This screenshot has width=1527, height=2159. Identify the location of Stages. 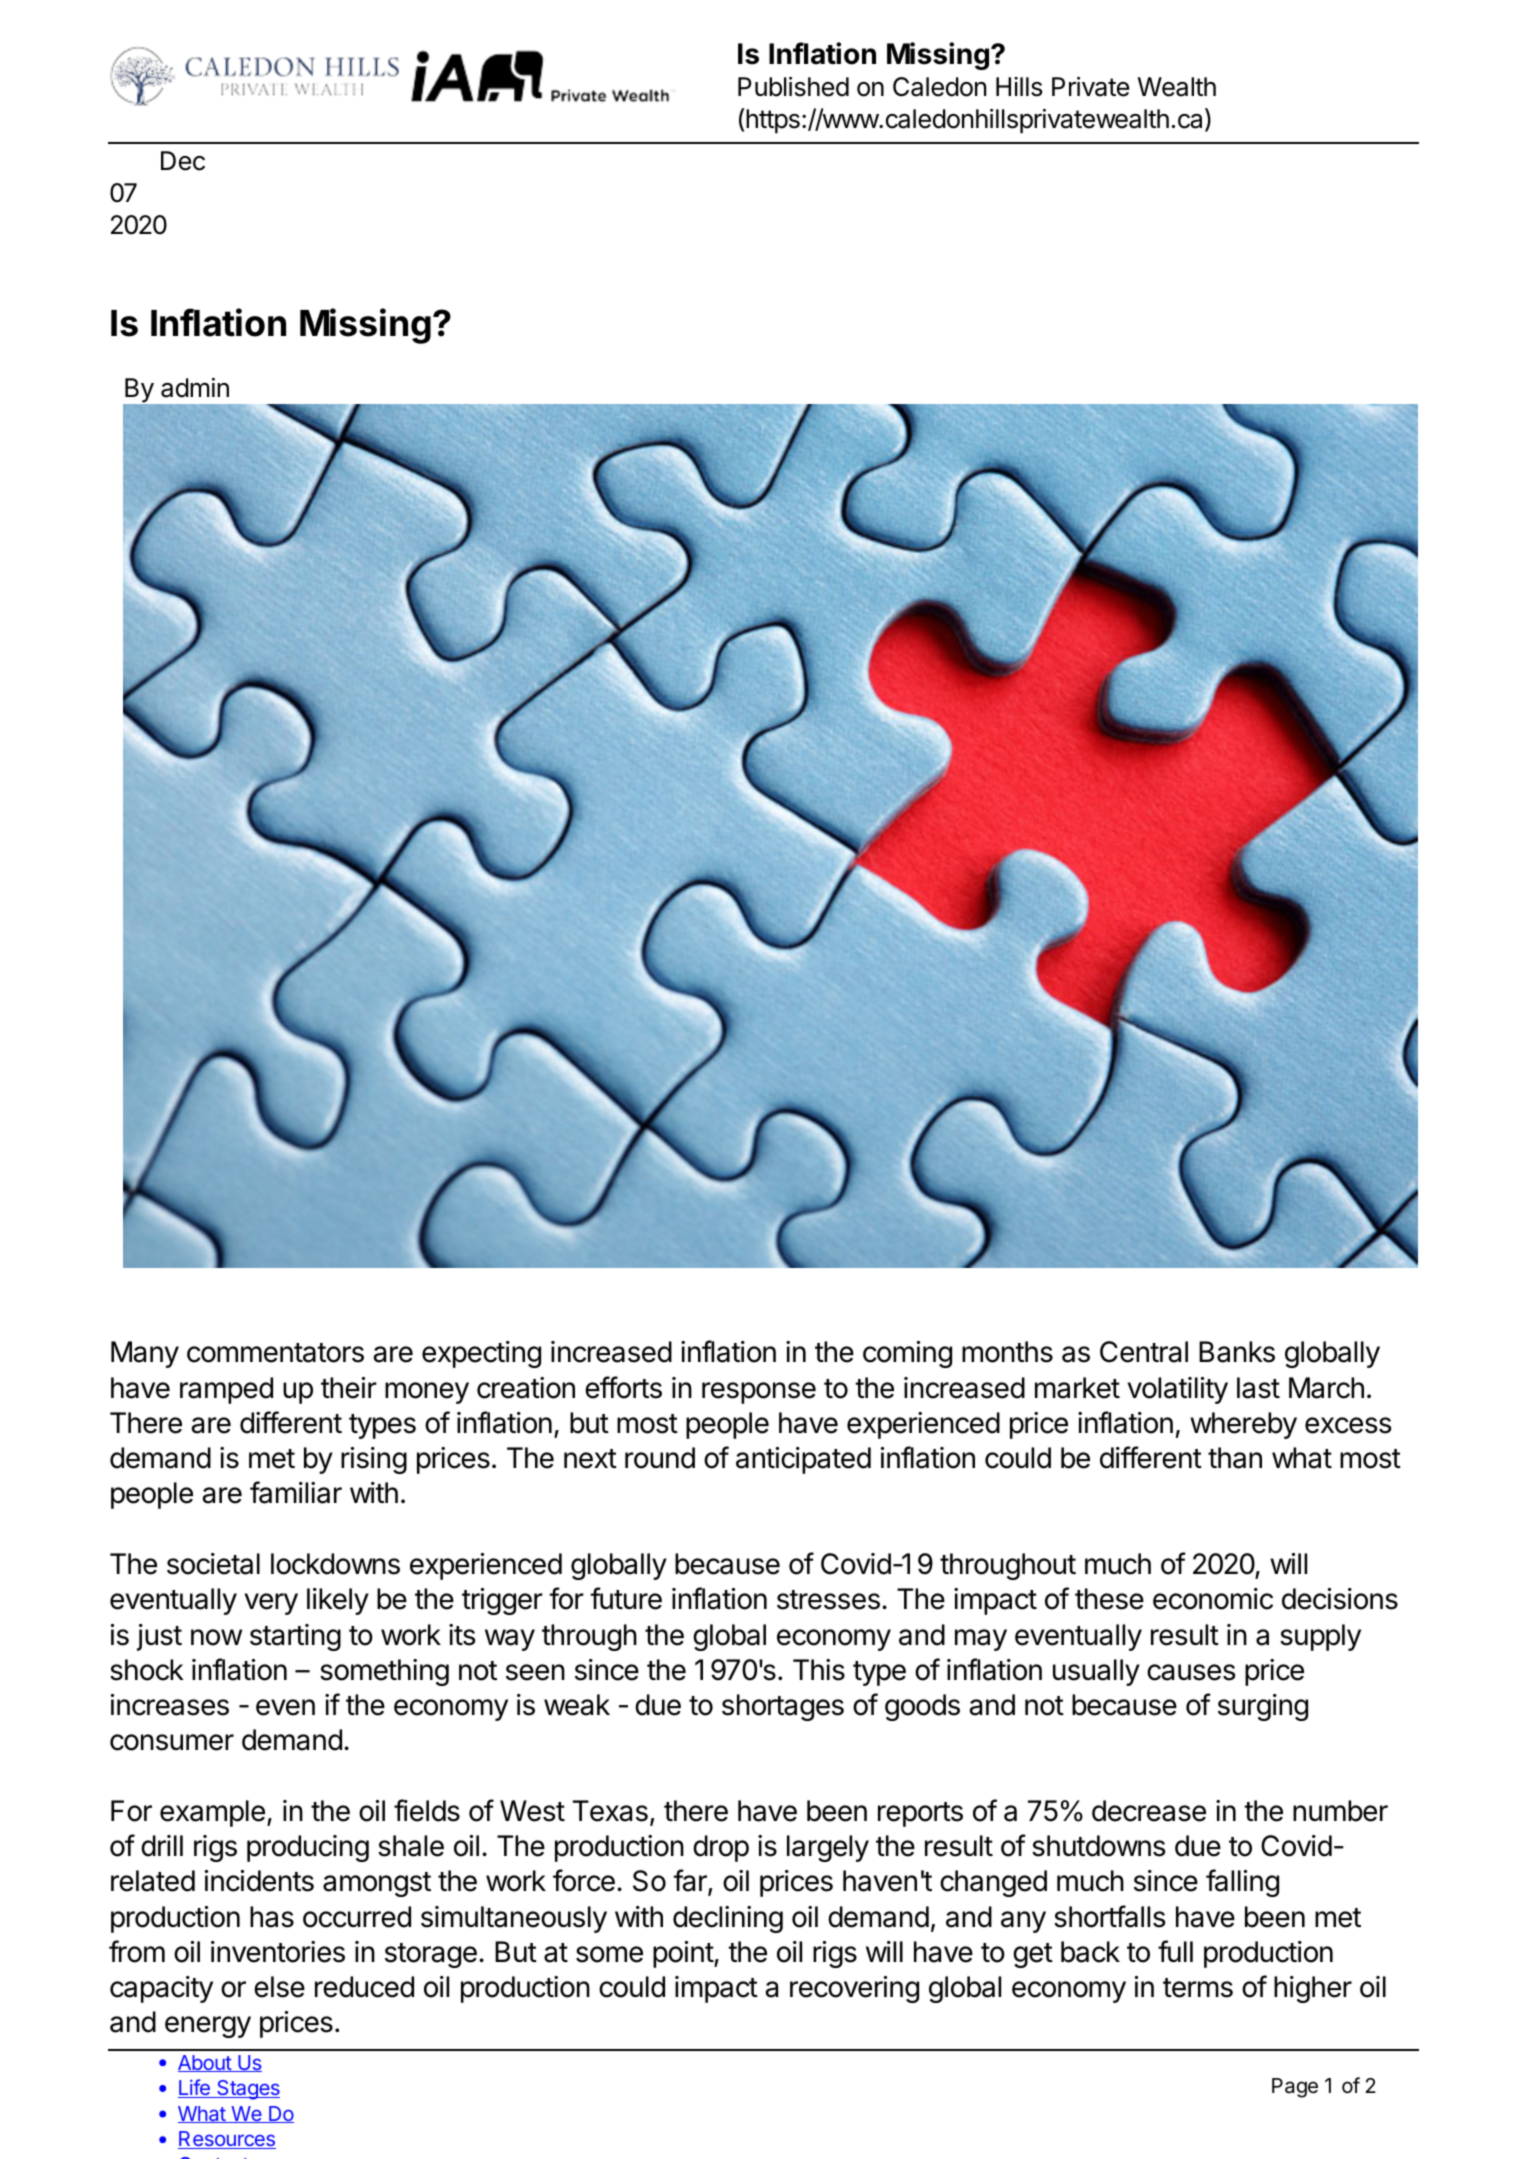
(247, 2090).
